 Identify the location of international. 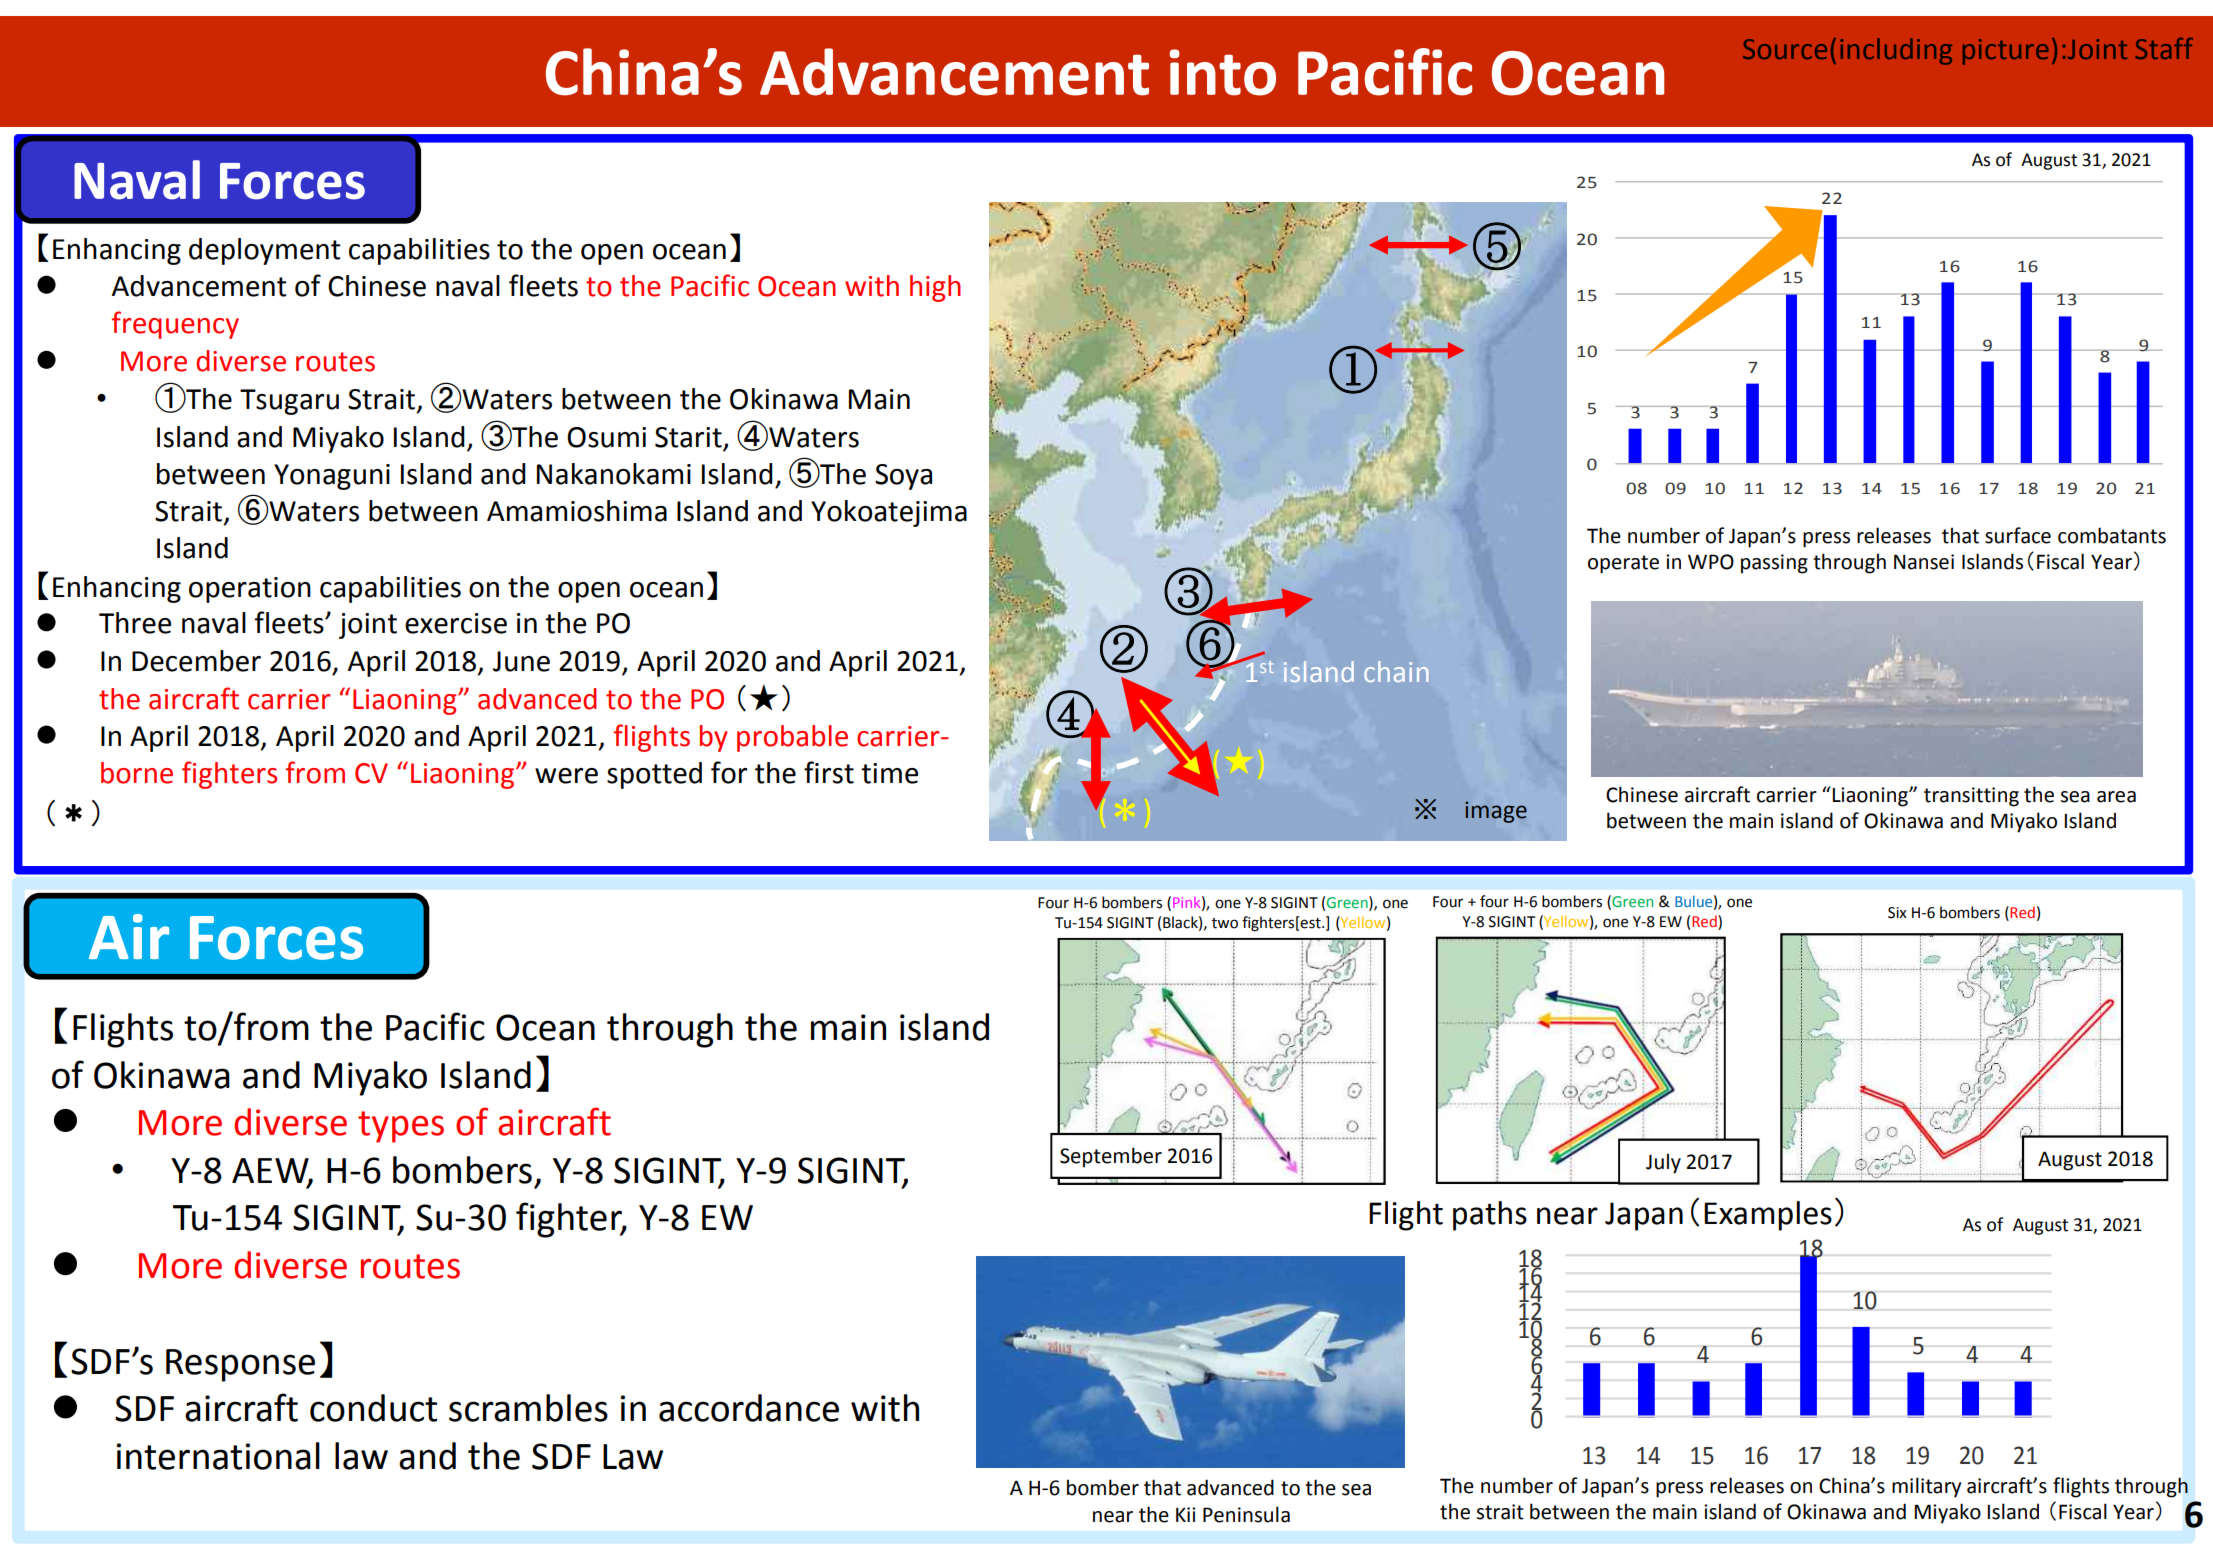
(218, 1456).
